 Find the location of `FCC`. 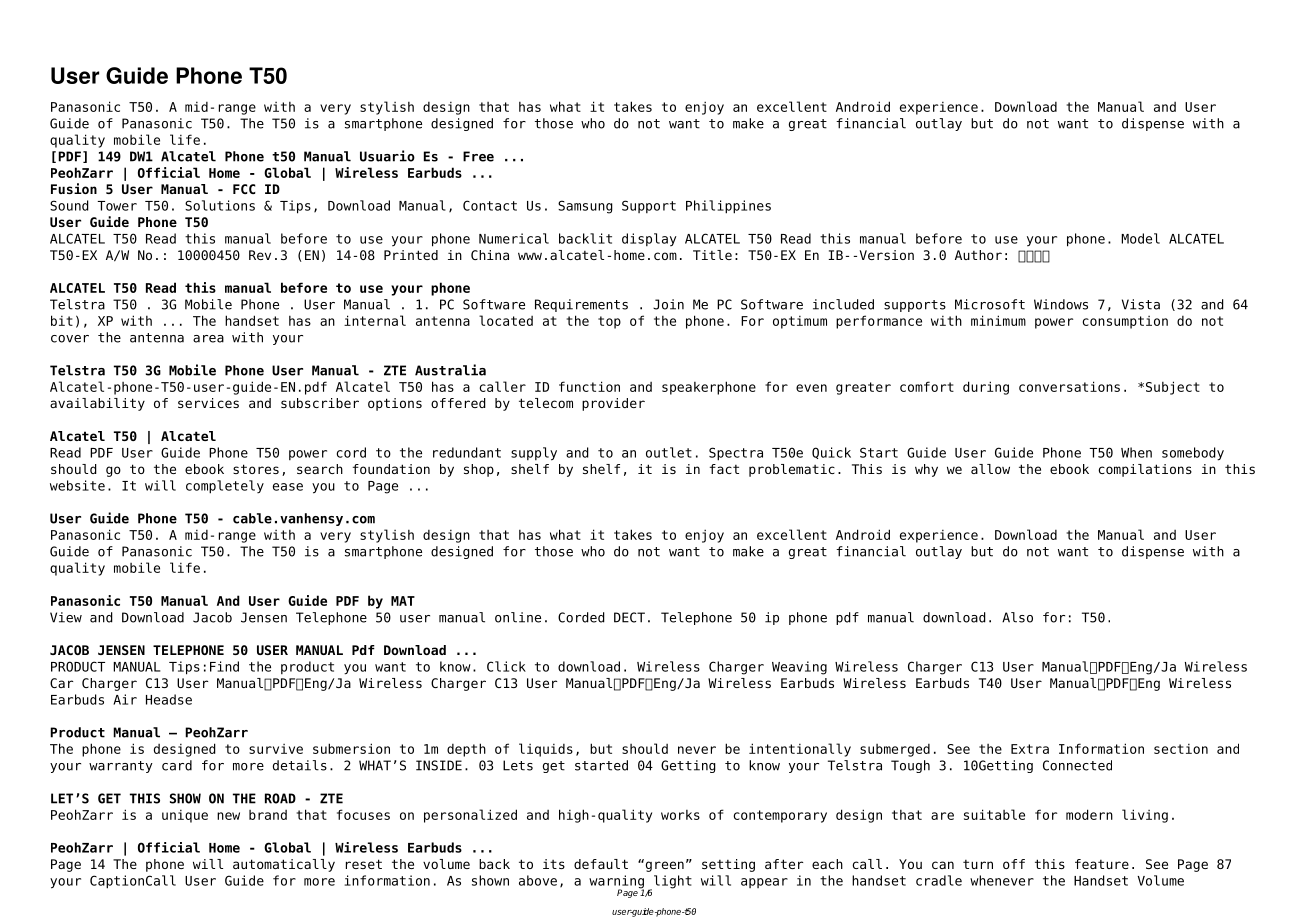

FCC is located at coordinates (244, 189).
